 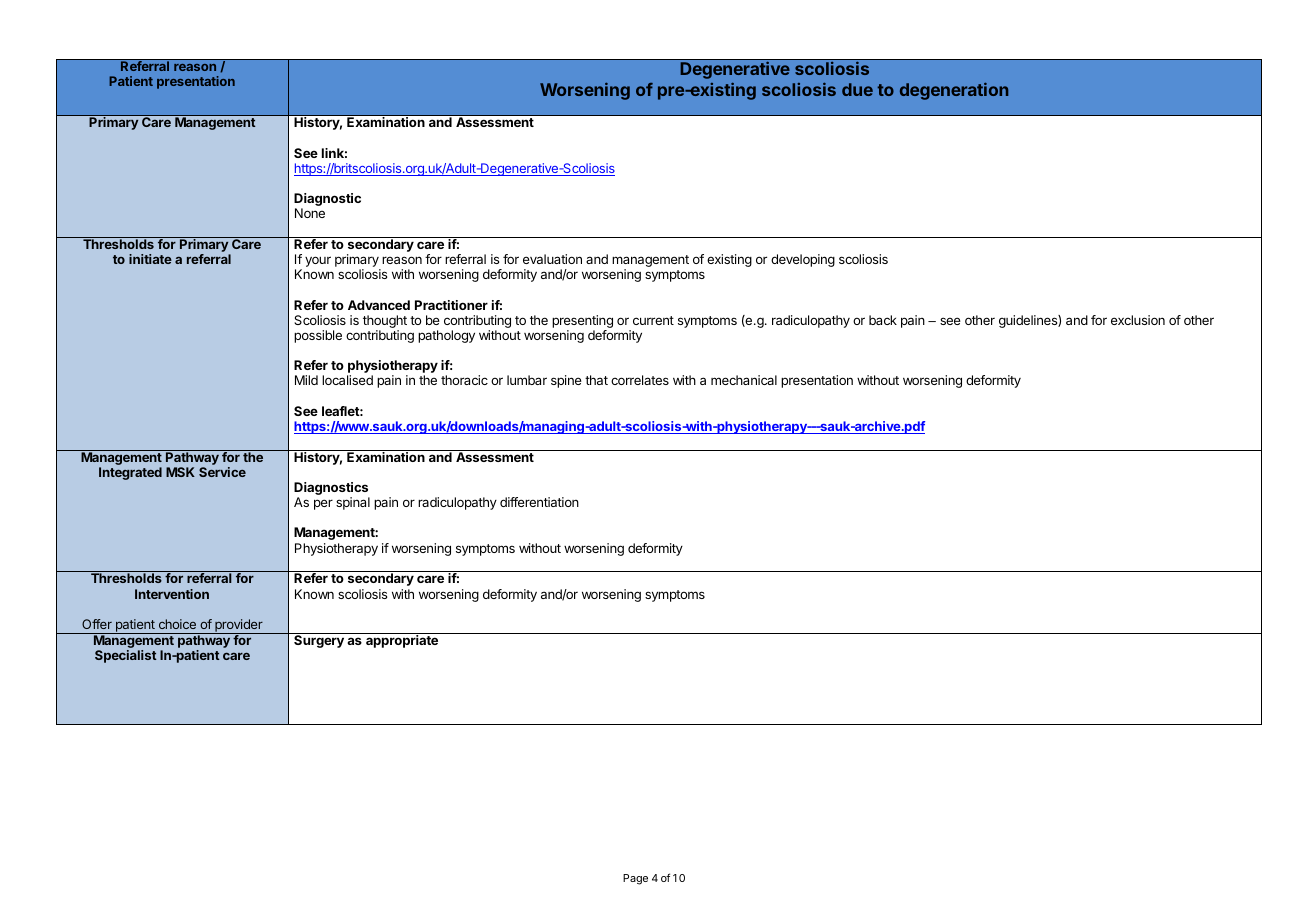 What do you see at coordinates (635, 879) in the image?
I see `Page` at bounding box center [635, 879].
